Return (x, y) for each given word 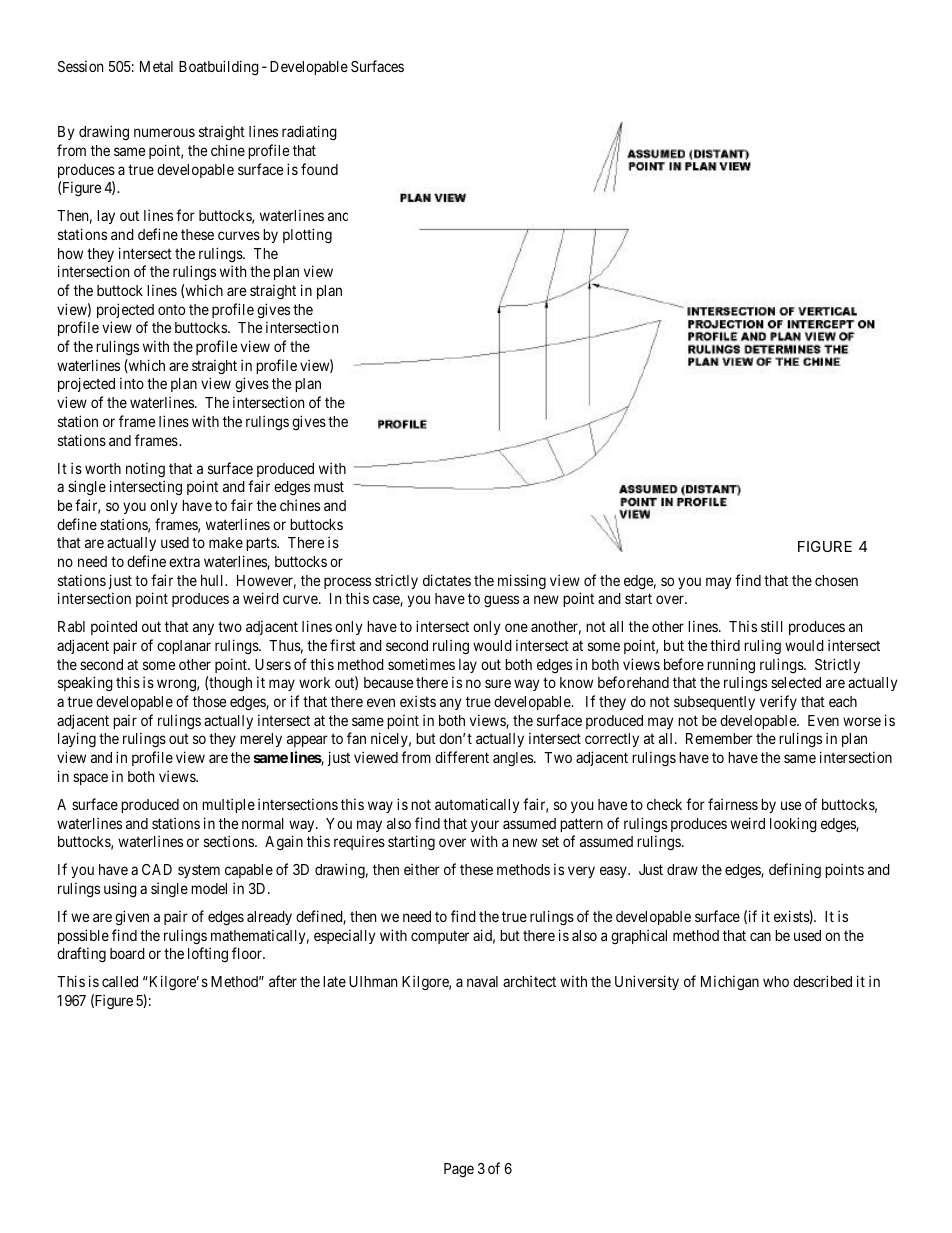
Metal (156, 66)
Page (459, 1170)
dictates (447, 580)
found (319, 169)
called (120, 981)
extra (184, 561)
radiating (309, 133)
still (772, 626)
